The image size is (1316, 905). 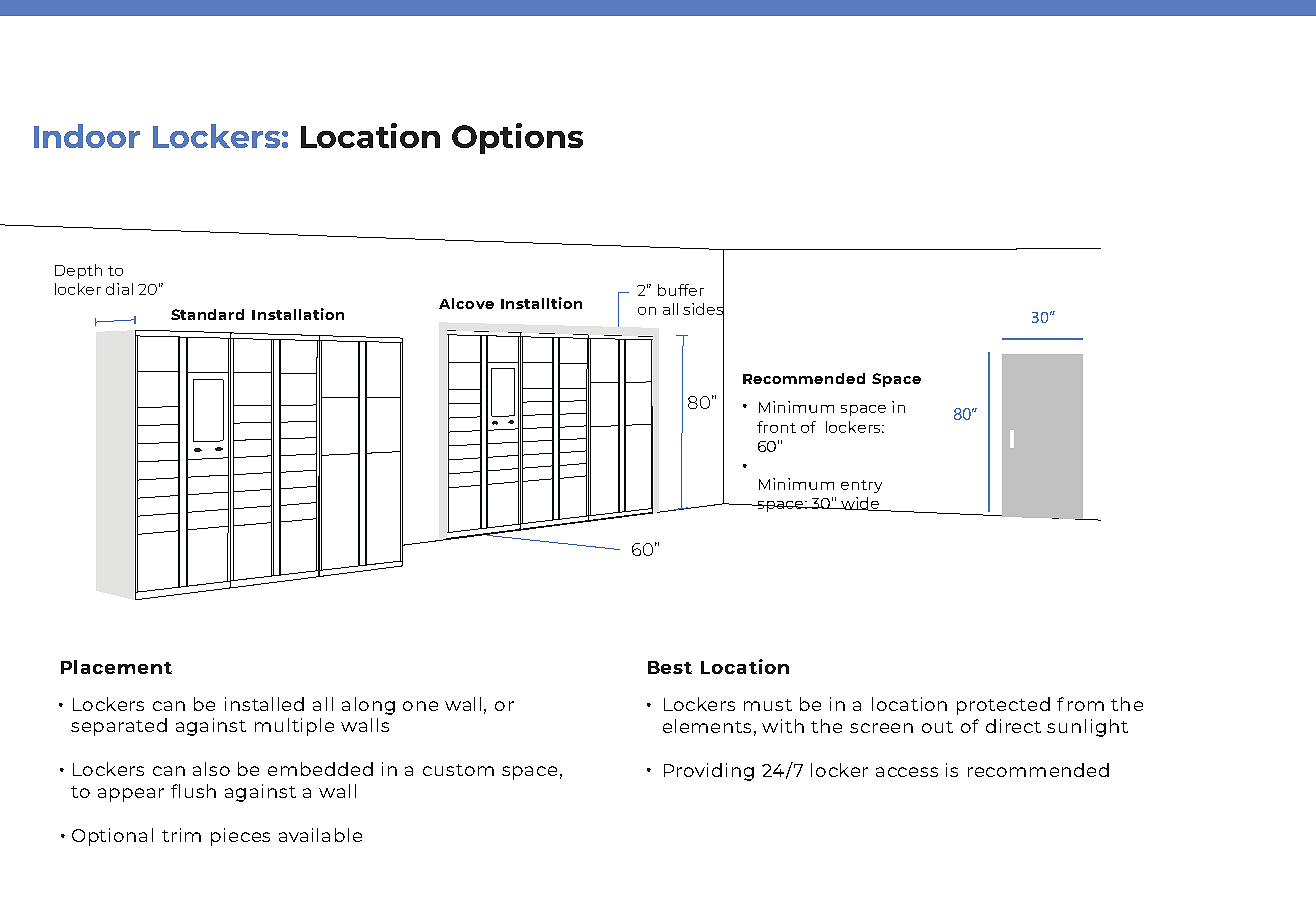 What do you see at coordinates (681, 290) in the screenshot?
I see `buffer` at bounding box center [681, 290].
